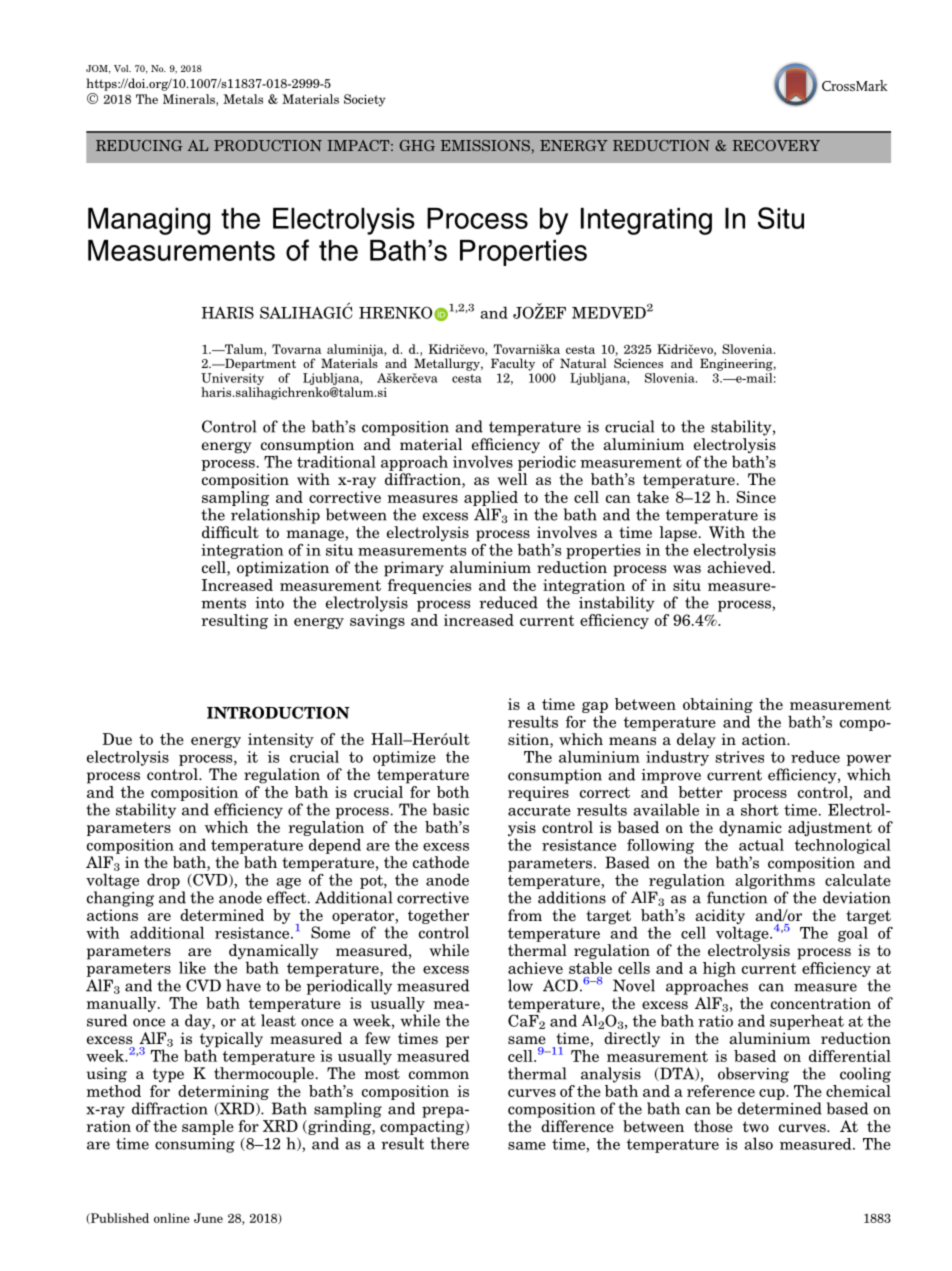 This screenshot has height=1271, width=952. I want to click on EMISSIONS, so click(485, 145).
